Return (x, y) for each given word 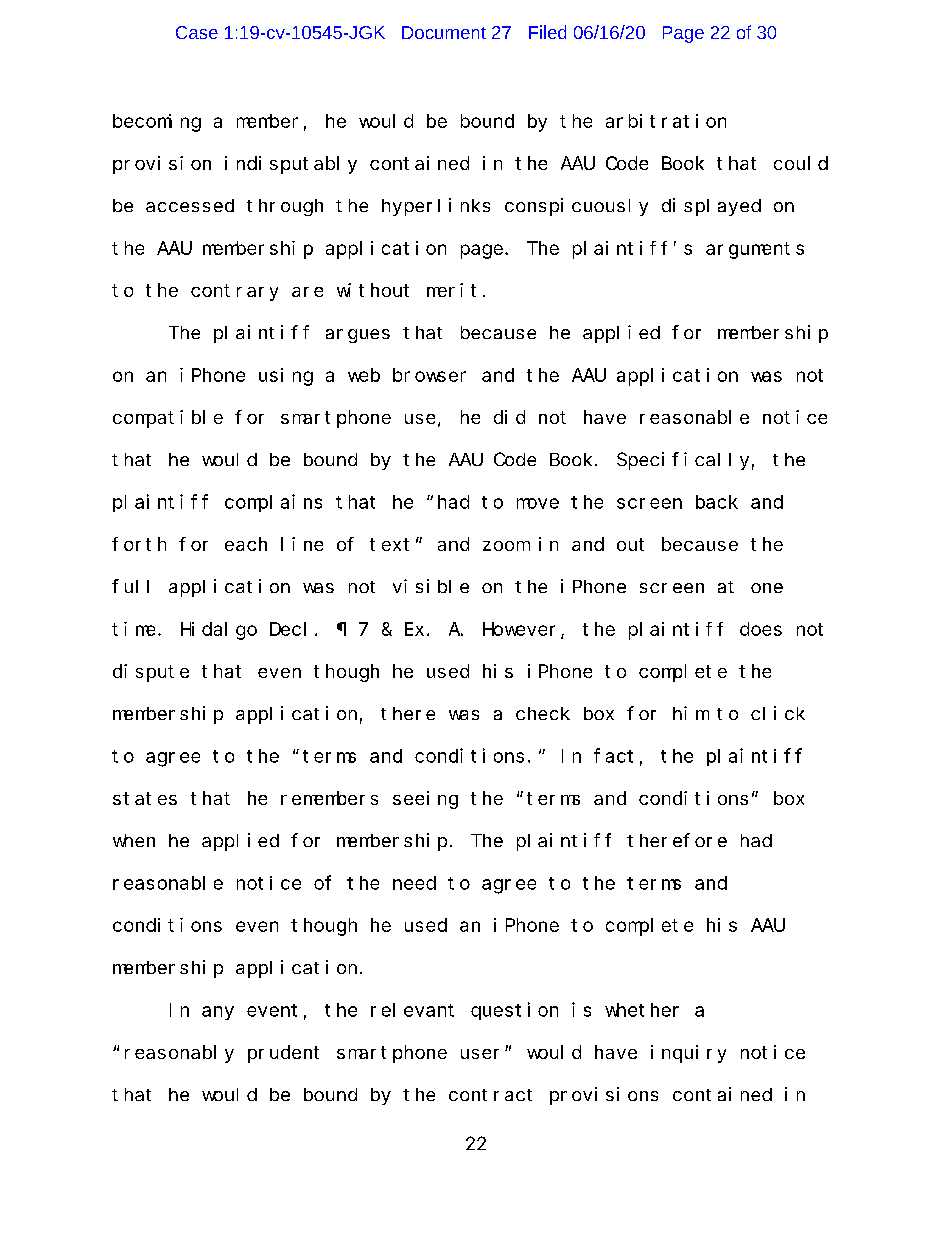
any (218, 1013)
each (246, 544)
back (717, 502)
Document (444, 32)
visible (431, 586)
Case (197, 32)
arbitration (666, 121)
